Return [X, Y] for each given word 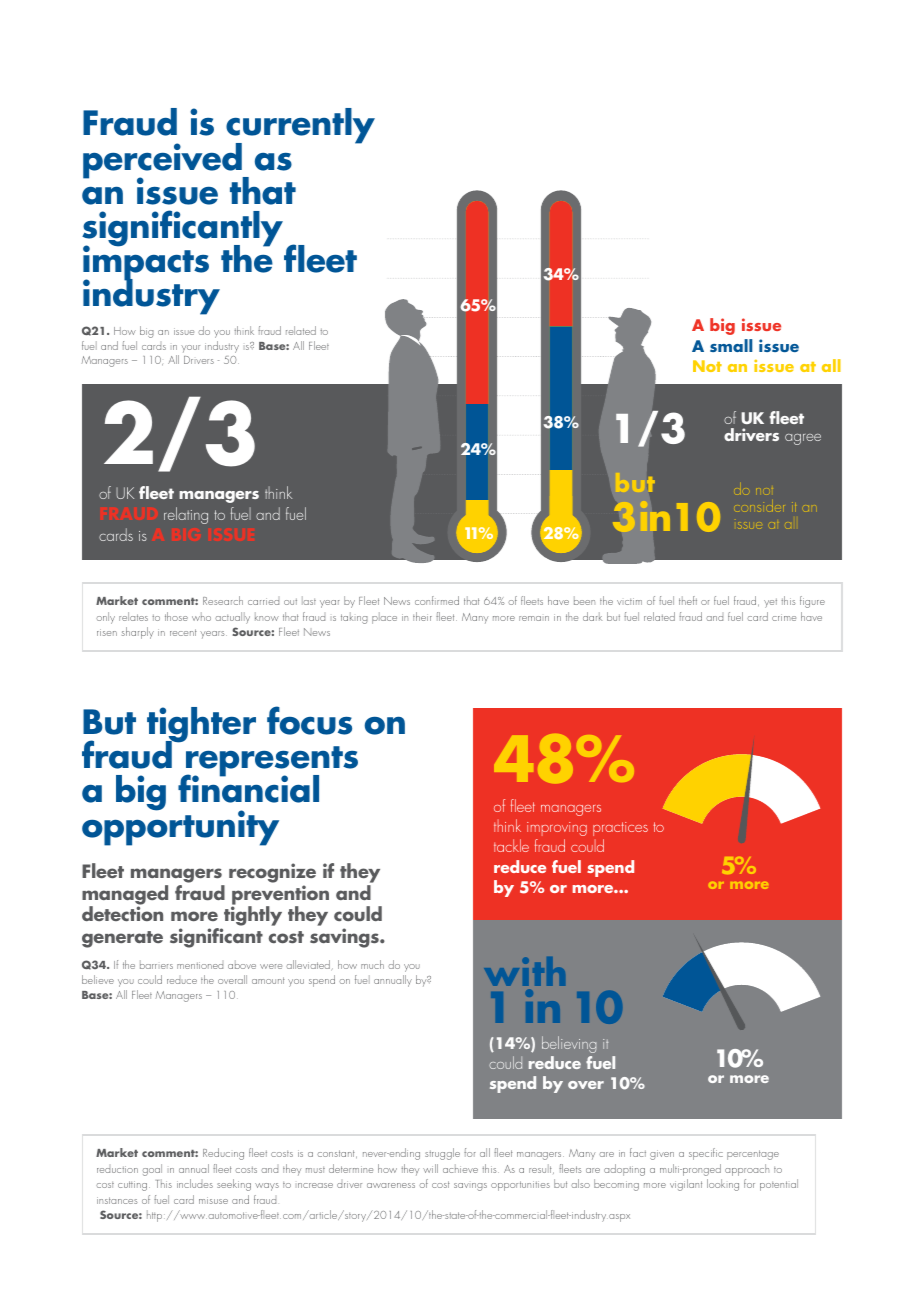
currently [300, 127]
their [422, 616]
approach [747, 1170]
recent [183, 632]
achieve [460, 1168]
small [731, 345]
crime [784, 617]
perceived [163, 162]
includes [195, 1183]
